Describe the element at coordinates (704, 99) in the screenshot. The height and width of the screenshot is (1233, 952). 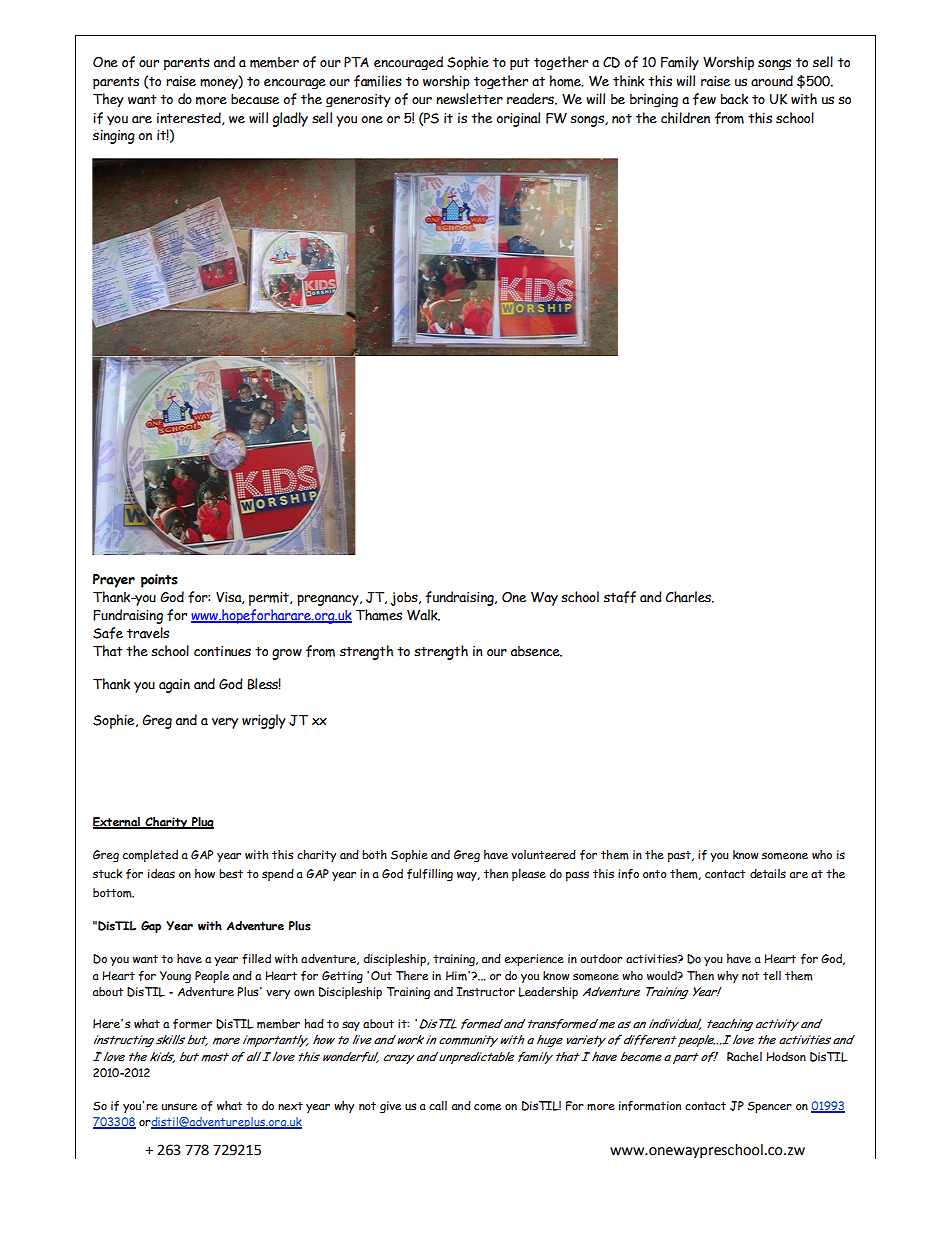
I see `few` at that location.
